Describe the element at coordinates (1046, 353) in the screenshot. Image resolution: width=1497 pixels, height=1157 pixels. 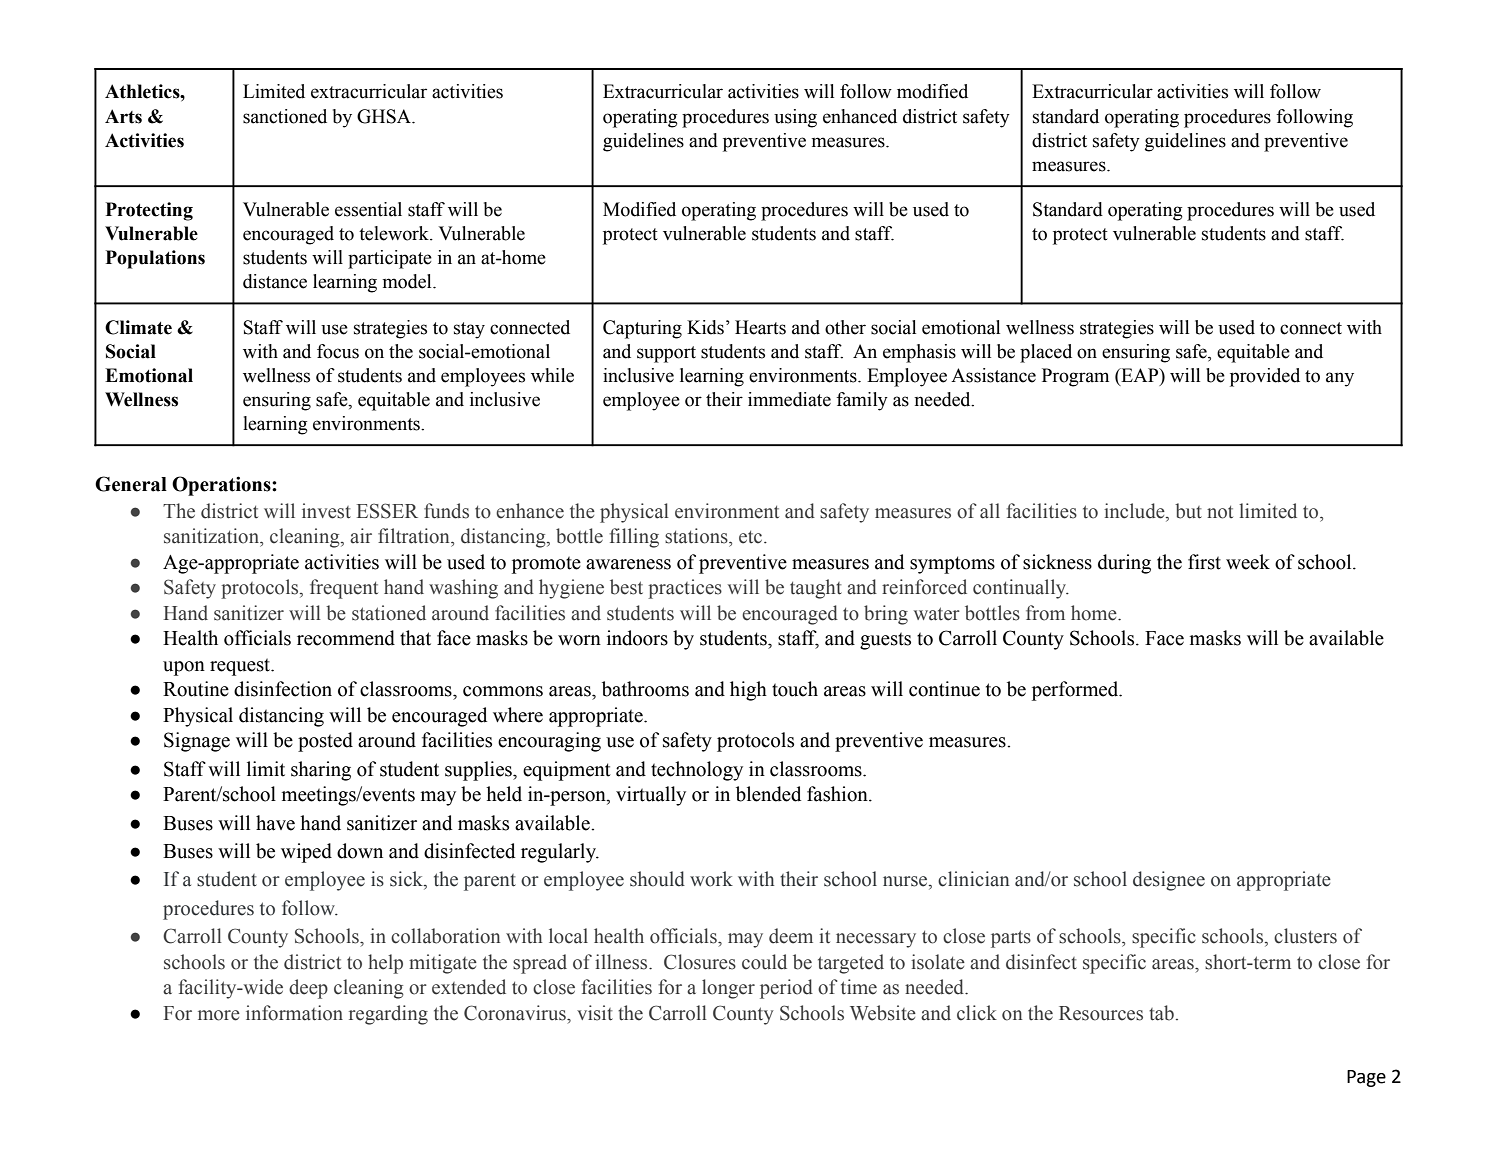
I see `placed` at that location.
